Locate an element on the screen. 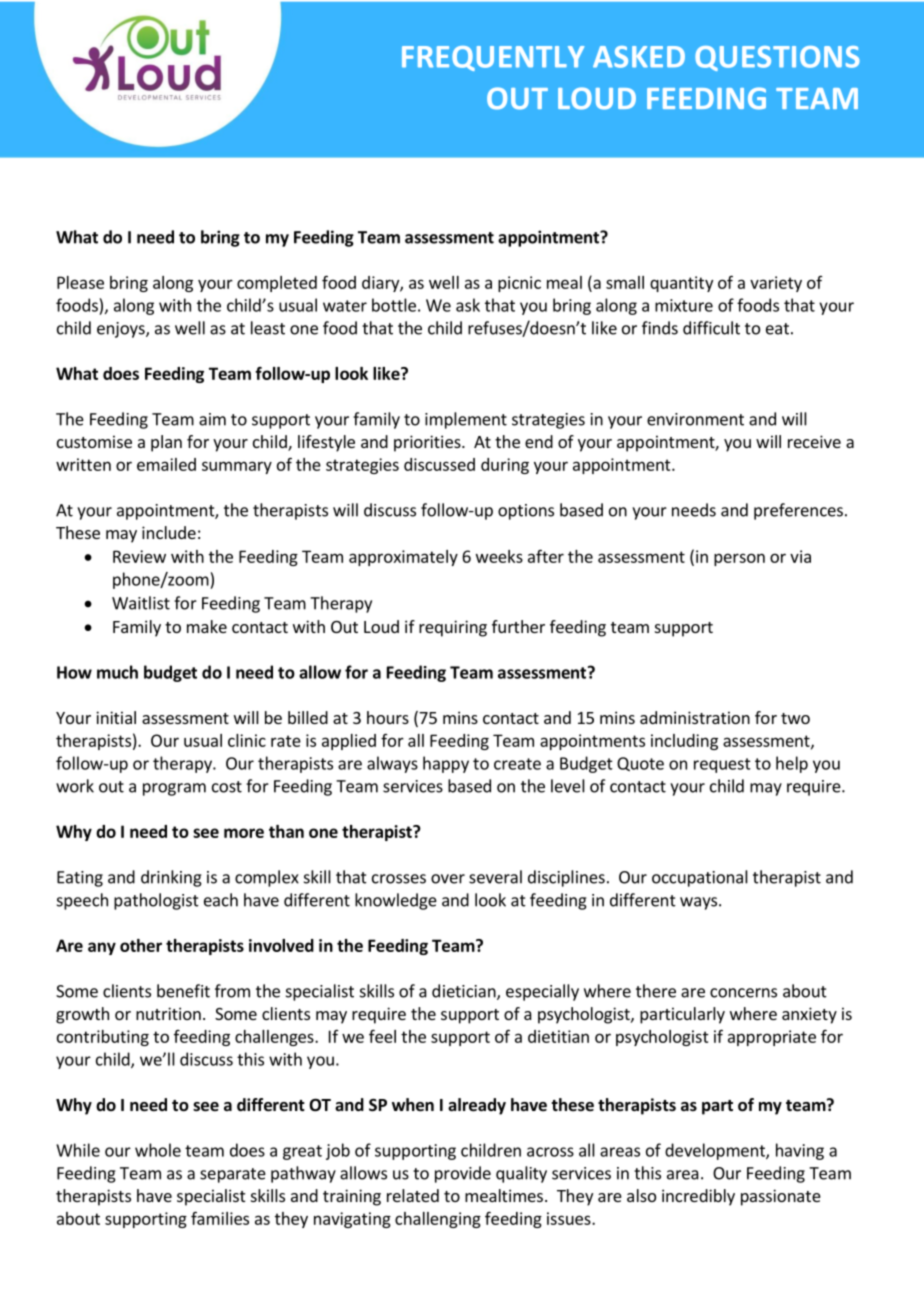 The width and height of the screenshot is (924, 1308). whole is located at coordinates (158, 1150).
